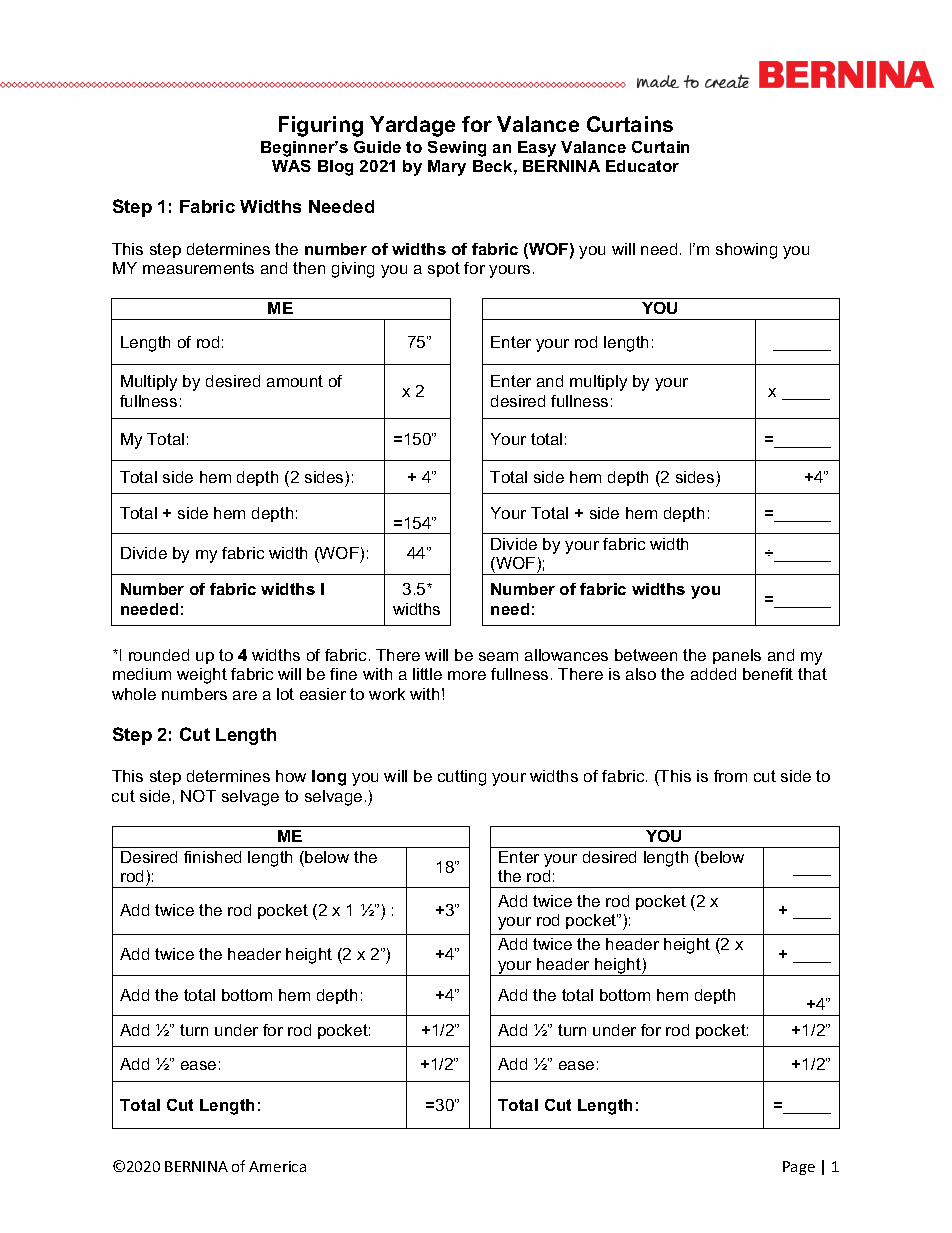 This screenshot has height=1233, width=952. What do you see at coordinates (277, 1166) in the screenshot?
I see `America` at bounding box center [277, 1166].
